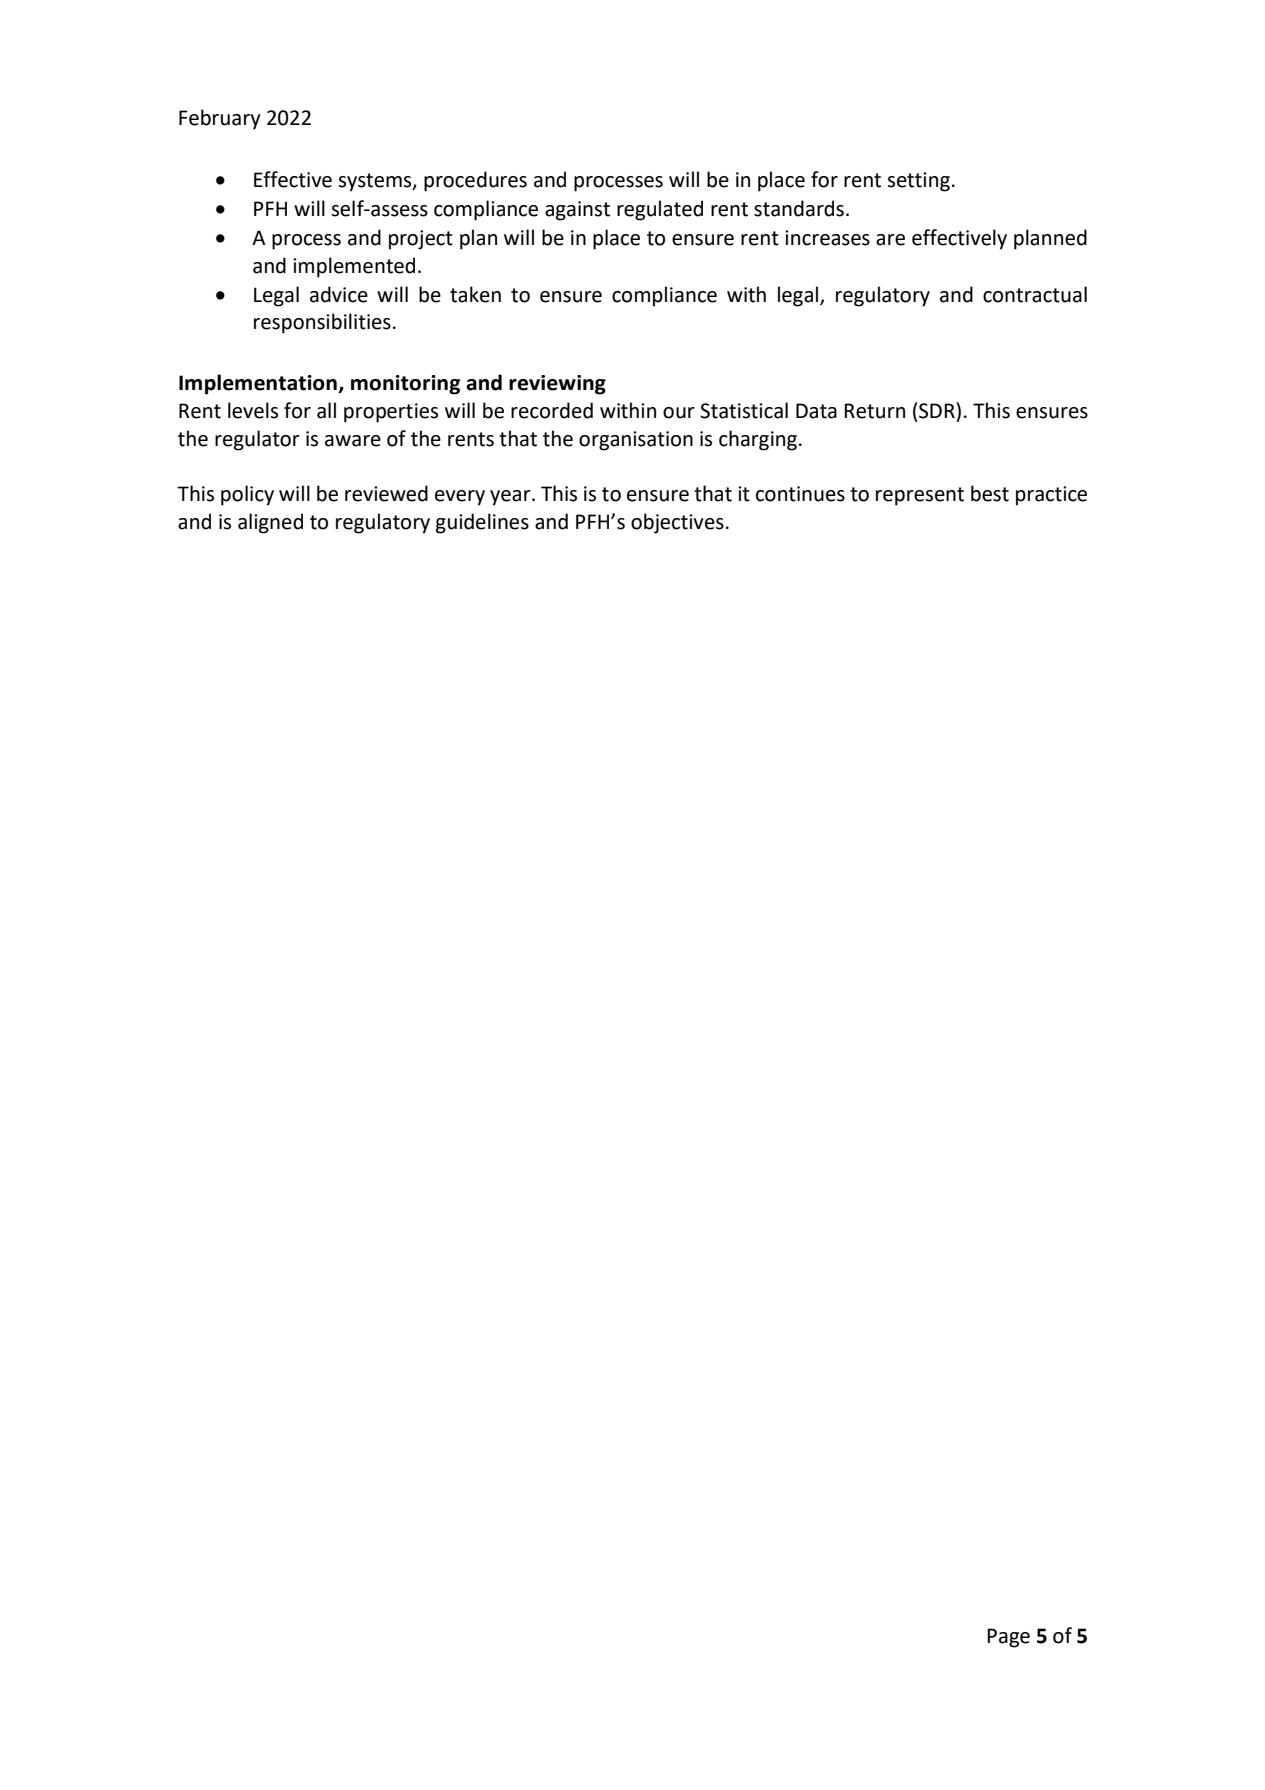 The image size is (1265, 1790). What do you see at coordinates (920, 496) in the screenshot?
I see `represent` at bounding box center [920, 496].
